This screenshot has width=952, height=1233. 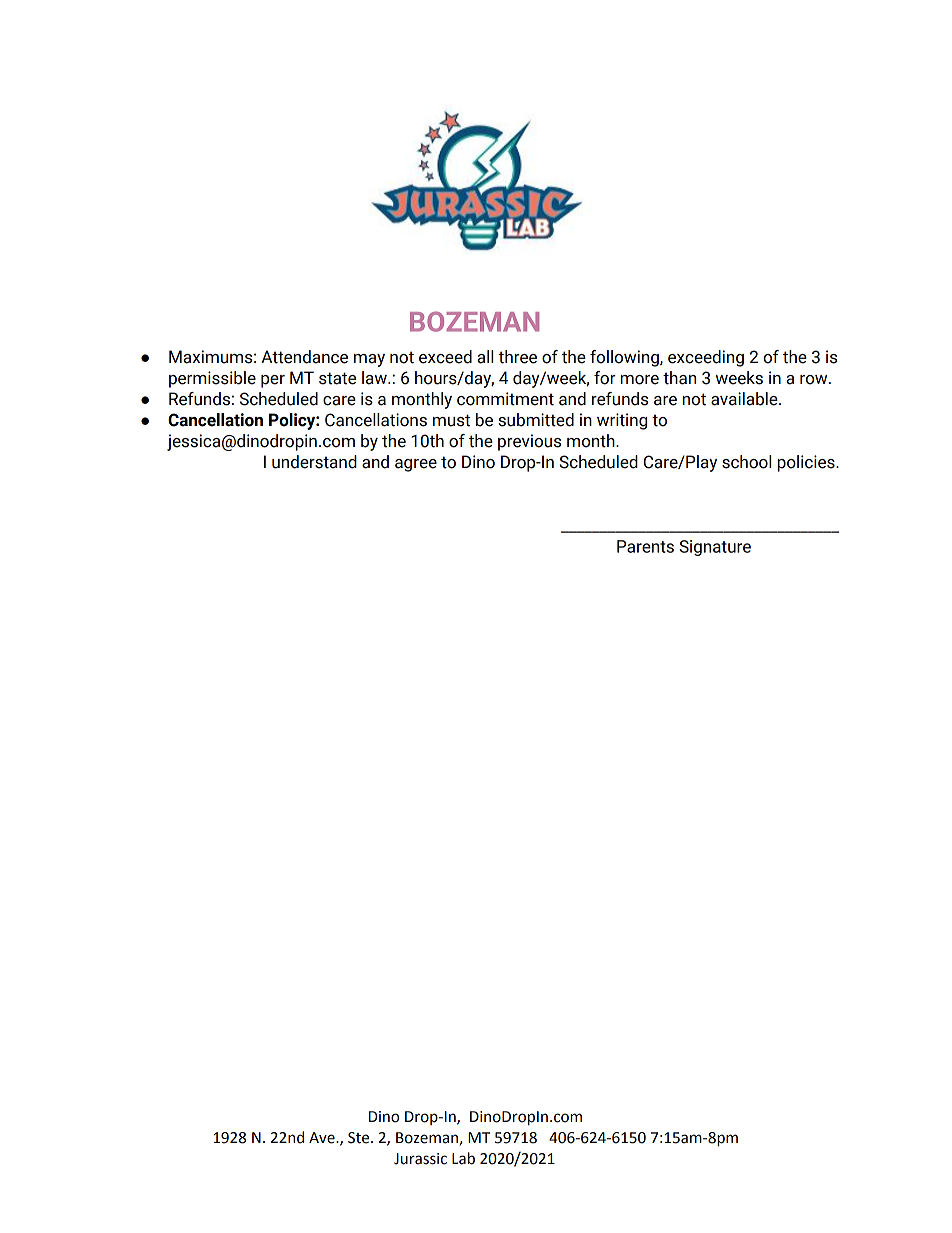 I want to click on understand, so click(x=314, y=462).
